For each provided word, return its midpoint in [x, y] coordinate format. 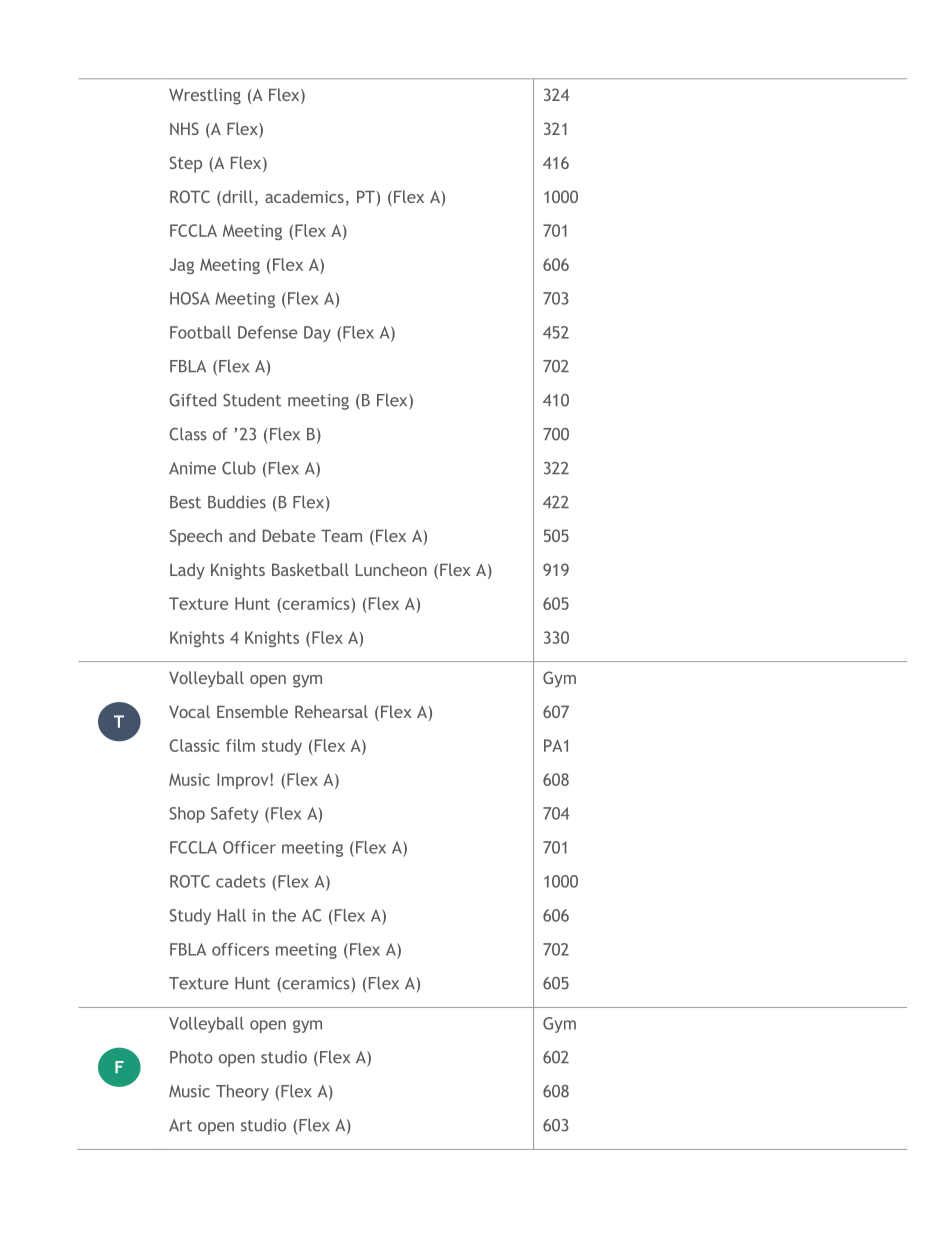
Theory [242, 1092]
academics [304, 196]
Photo [191, 1057]
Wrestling [205, 96]
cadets [241, 881]
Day [317, 334]
